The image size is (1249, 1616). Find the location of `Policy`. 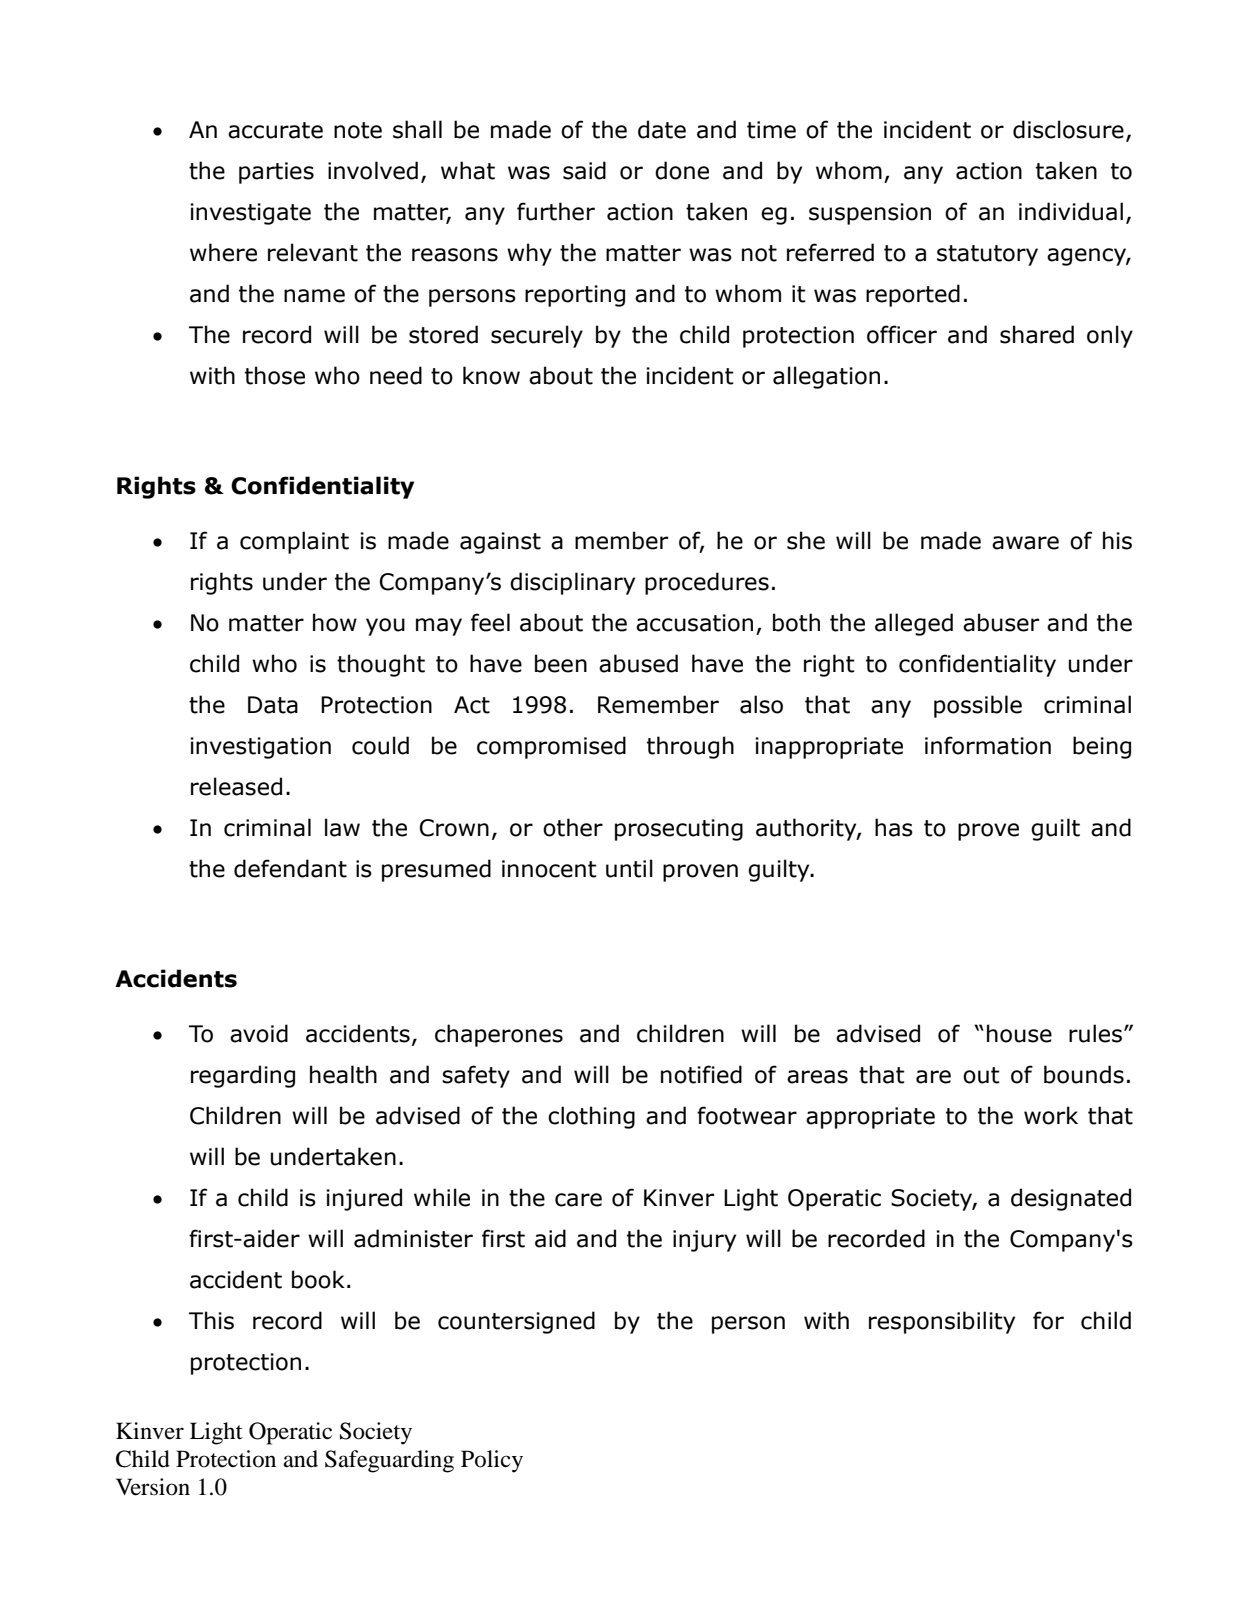

Policy is located at coordinates (492, 1461).
